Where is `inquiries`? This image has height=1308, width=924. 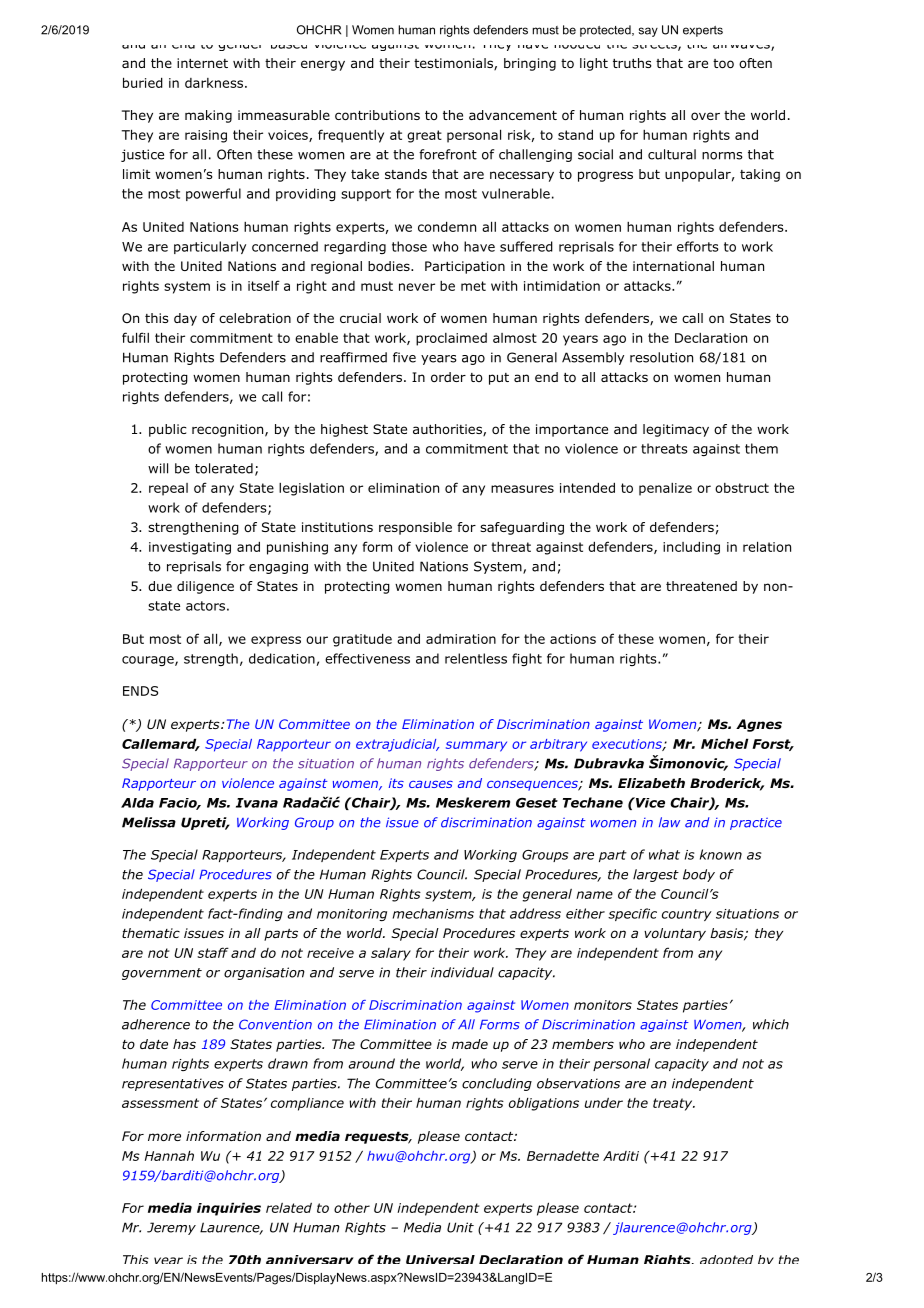 inquiries is located at coordinates (229, 1209).
